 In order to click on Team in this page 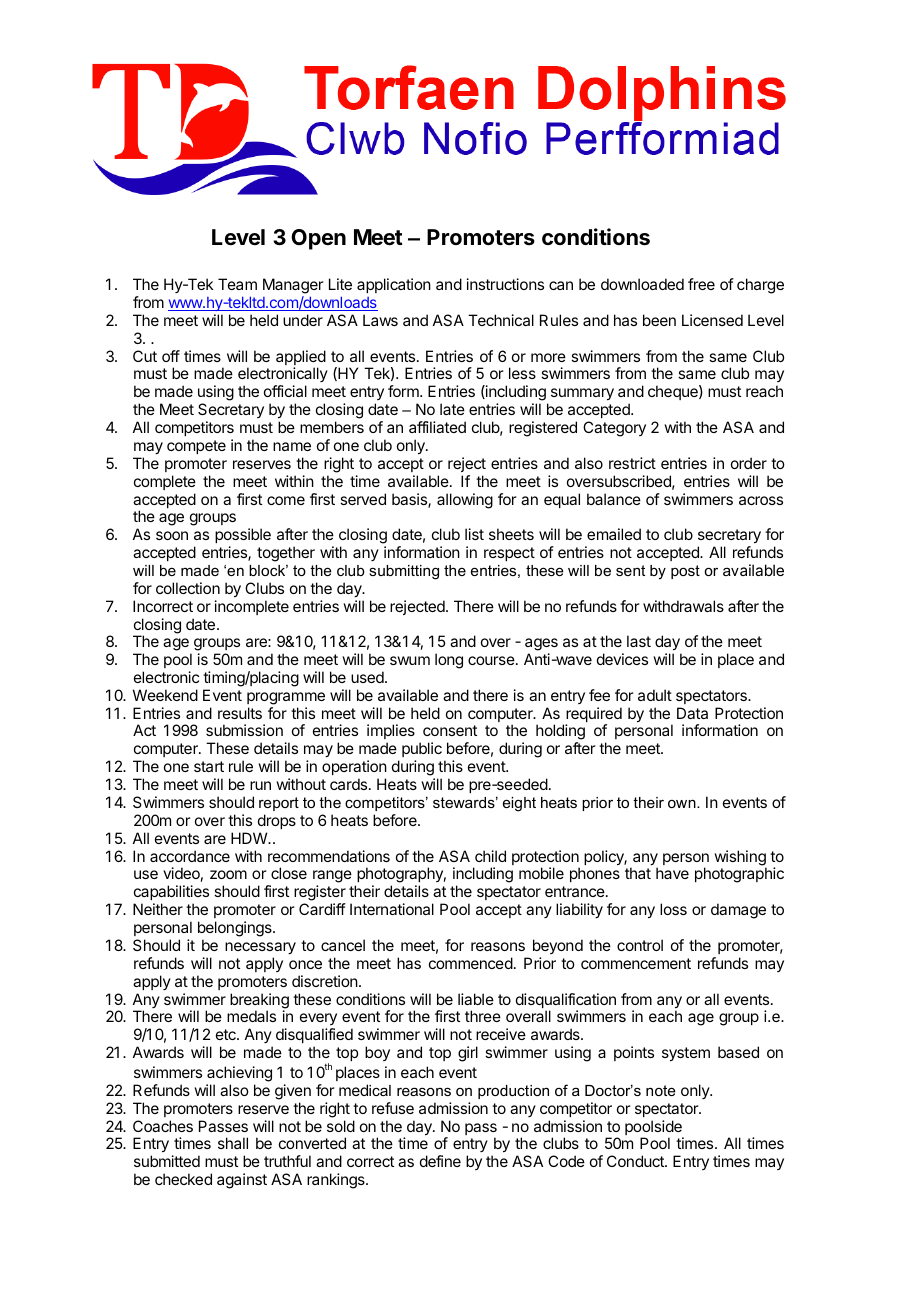, I will do `click(237, 284)`.
